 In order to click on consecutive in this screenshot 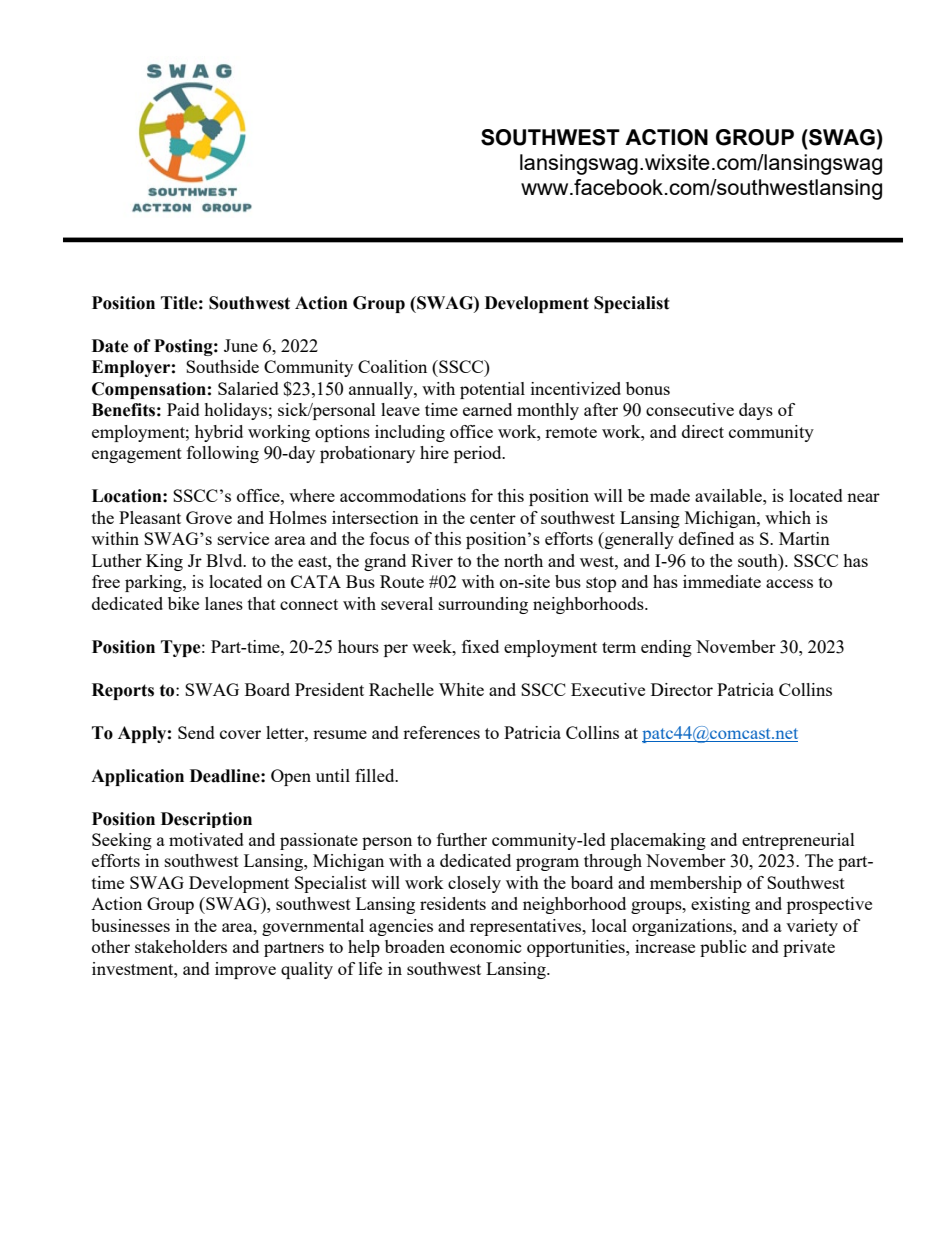, I will do `click(690, 409)`.
